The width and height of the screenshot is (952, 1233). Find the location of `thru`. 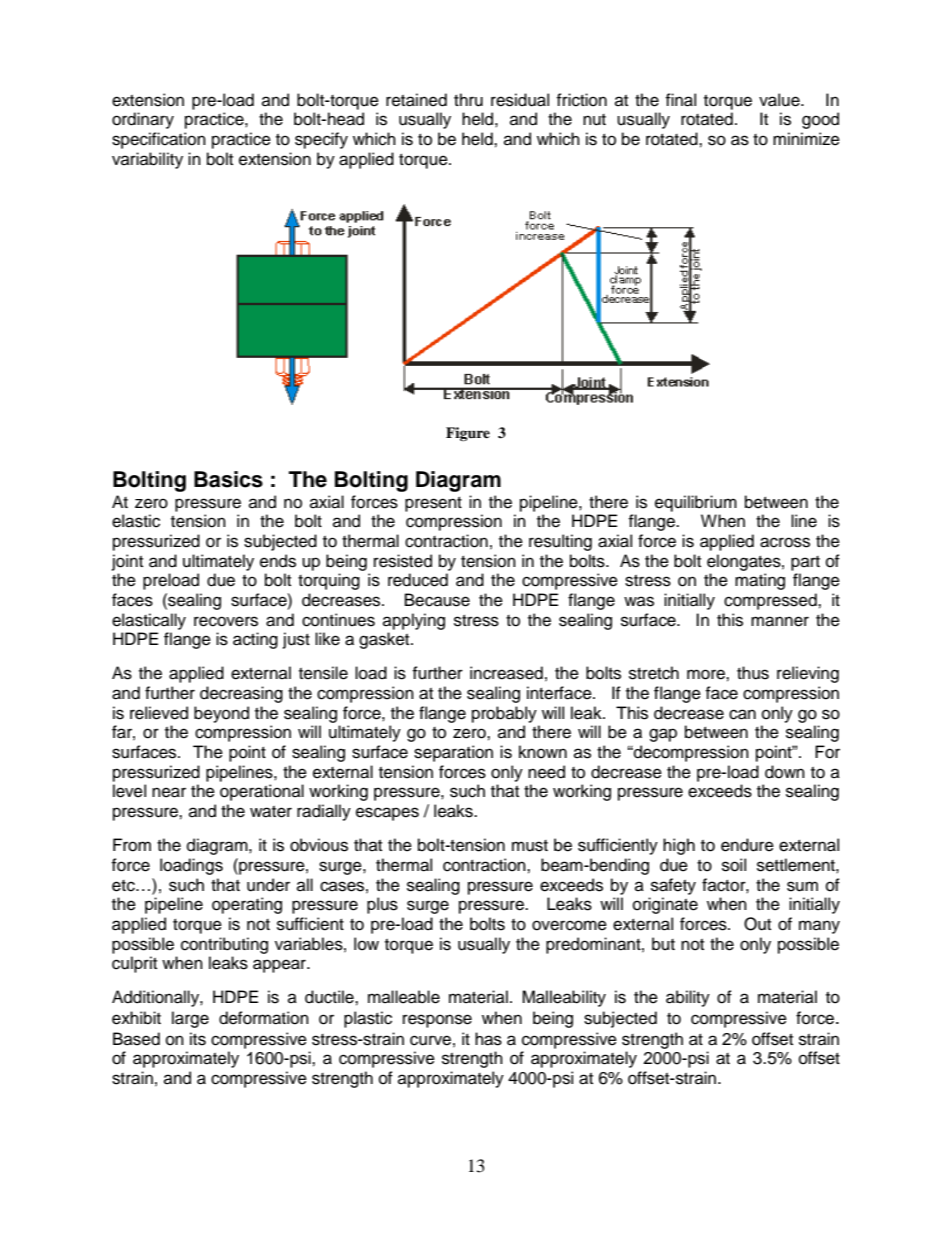

thru is located at coordinates (468, 100).
